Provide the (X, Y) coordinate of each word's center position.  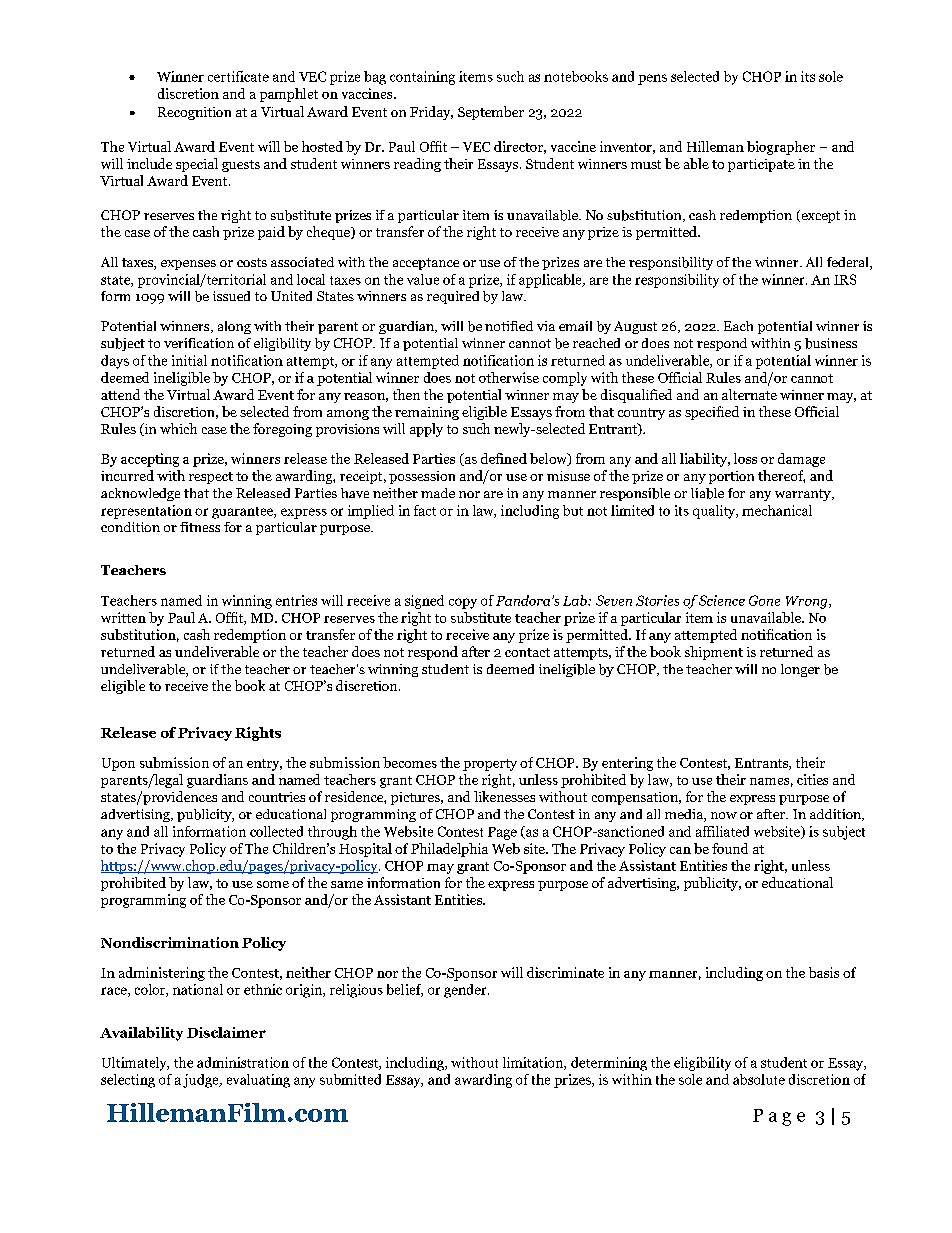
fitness (200, 527)
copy (463, 603)
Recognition (194, 113)
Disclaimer (226, 1032)
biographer (781, 148)
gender (466, 991)
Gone (764, 600)
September (491, 113)
